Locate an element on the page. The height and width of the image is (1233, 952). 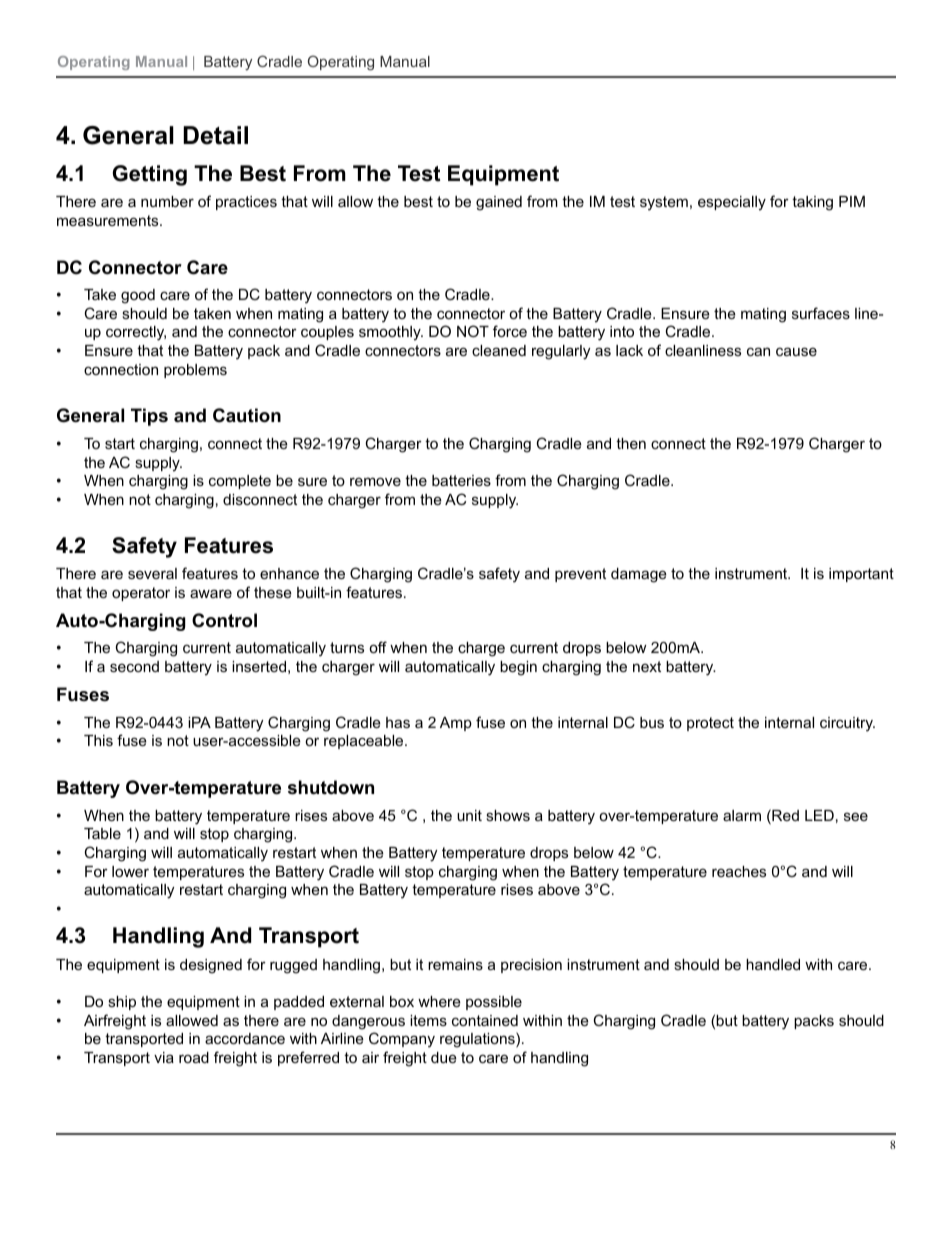
This is located at coordinates (98, 740).
